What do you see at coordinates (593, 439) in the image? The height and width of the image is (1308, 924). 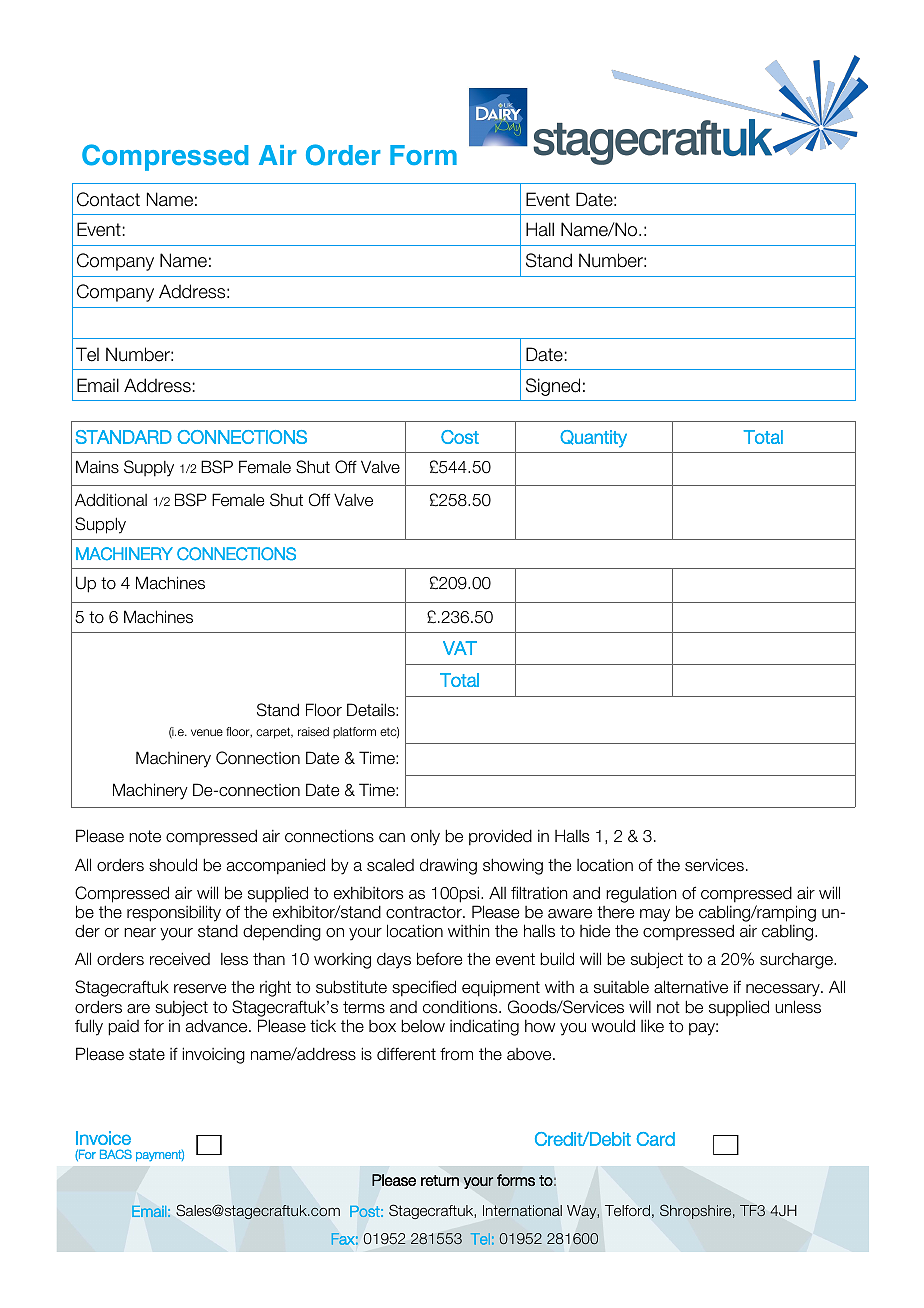 I see `Quantity` at bounding box center [593, 439].
